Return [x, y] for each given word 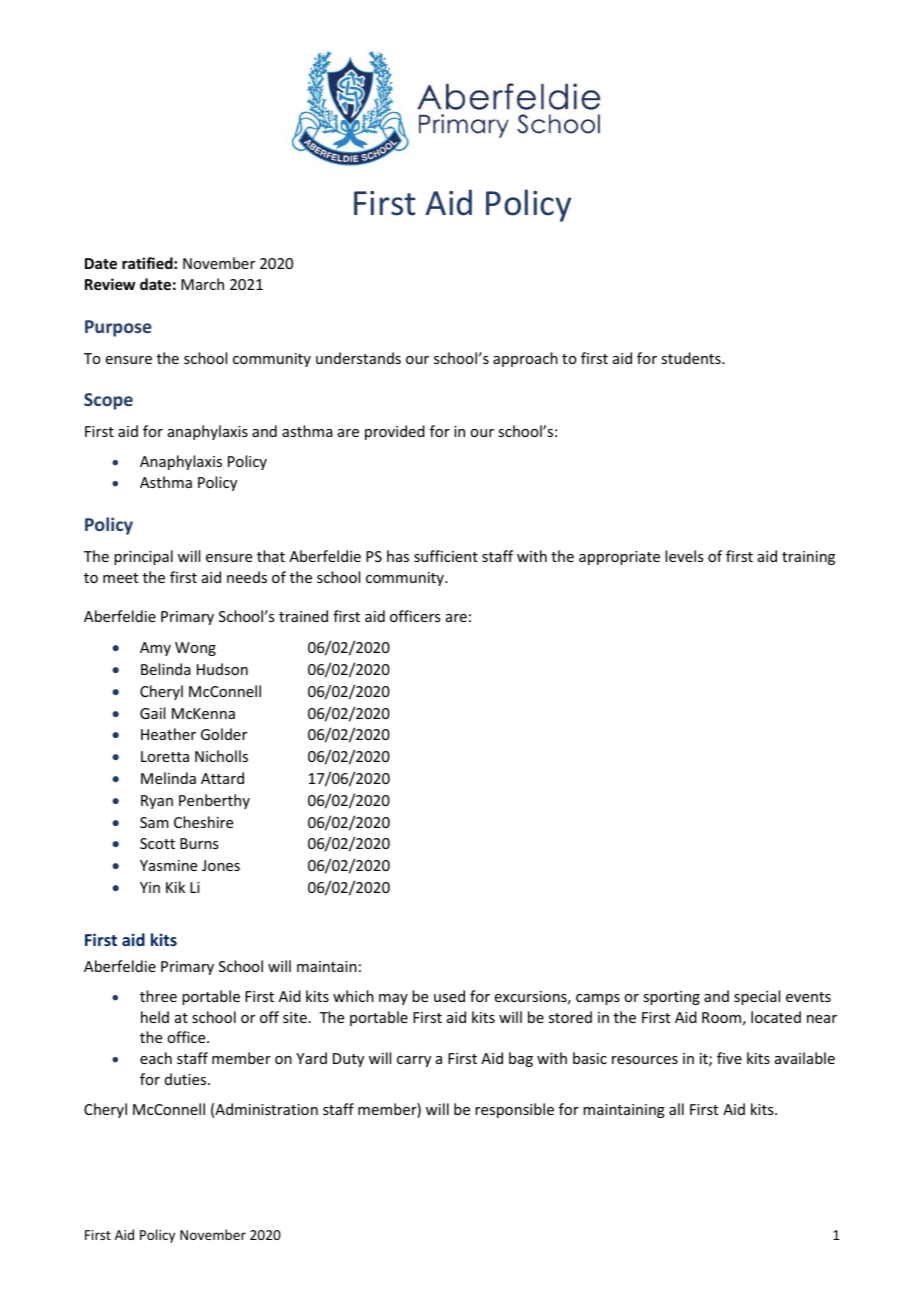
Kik [175, 887]
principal [143, 557]
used [449, 996]
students [692, 358]
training [808, 558]
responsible [514, 1110]
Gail [152, 713]
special [757, 997]
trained [303, 616]
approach [525, 359]
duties [187, 1079]
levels [684, 556]
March [202, 284]
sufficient [446, 556]
